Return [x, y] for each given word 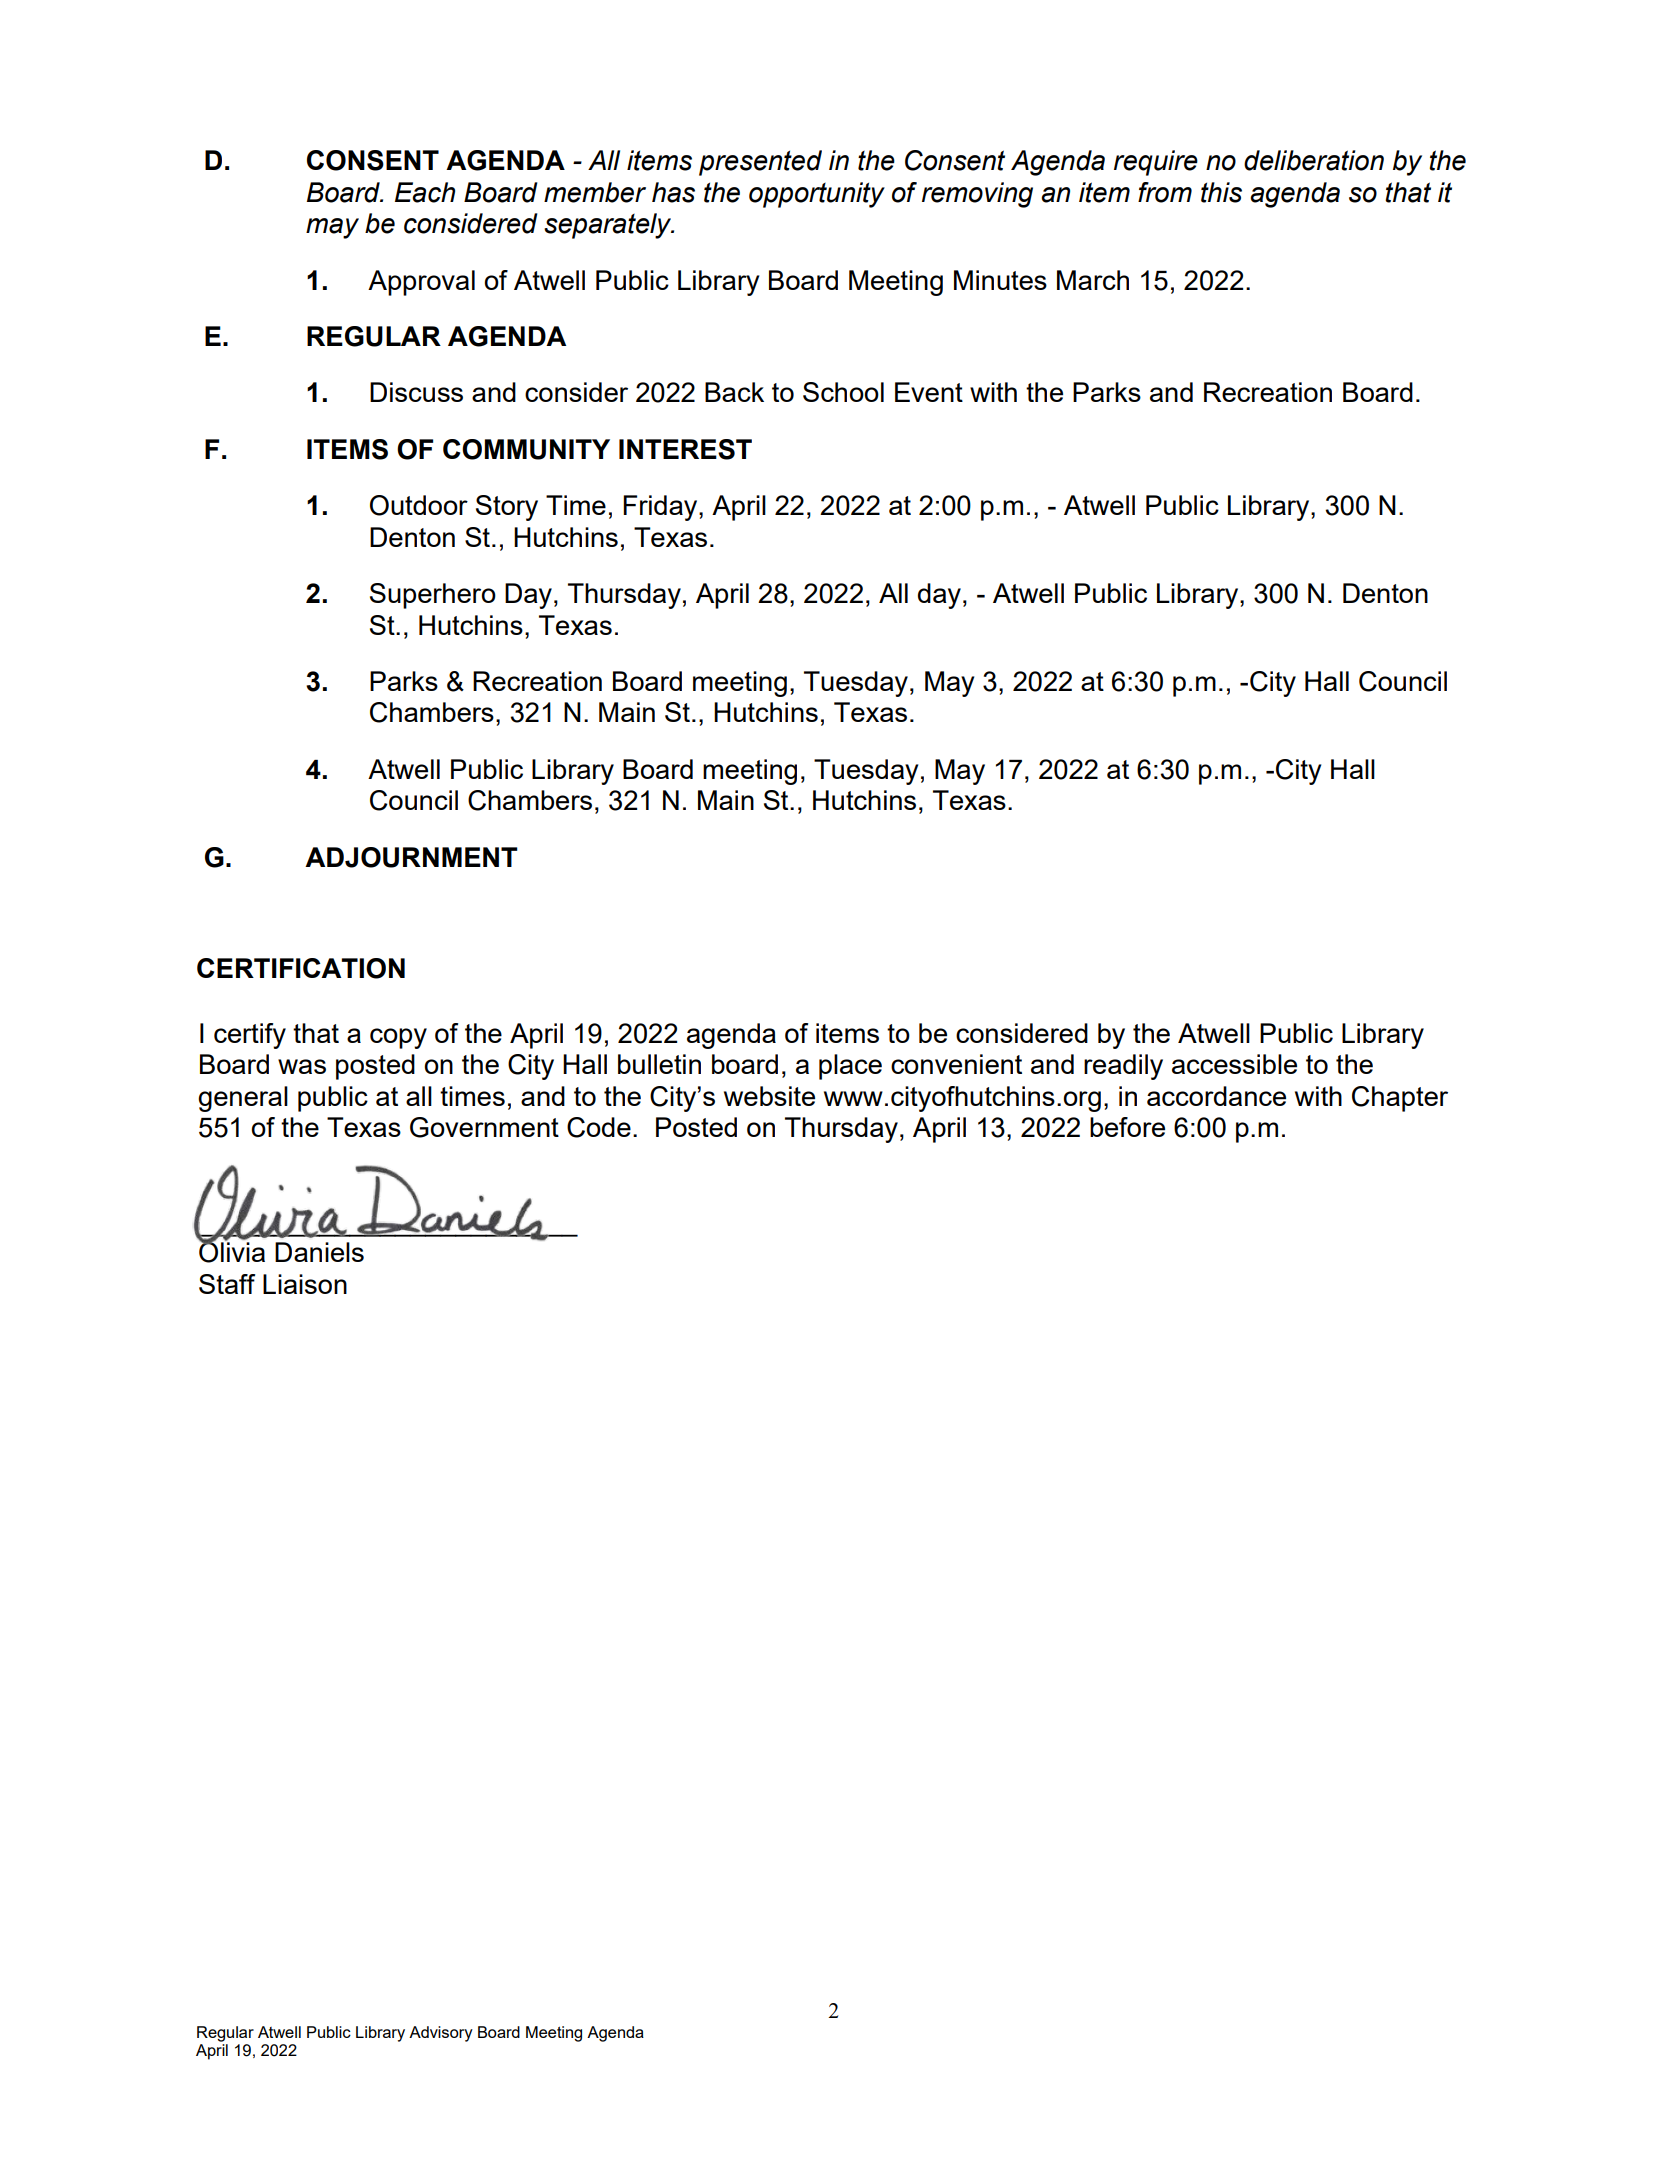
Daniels [319, 1252]
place [850, 1067]
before [1127, 1127]
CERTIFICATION [301, 968]
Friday [661, 508]
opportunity [817, 195]
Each [425, 192]
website [769, 1096]
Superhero [433, 596]
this [1221, 192]
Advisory [441, 2034]
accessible [1234, 1064]
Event [929, 392]
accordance [1216, 1096]
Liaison [305, 1284]
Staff [227, 1284]
